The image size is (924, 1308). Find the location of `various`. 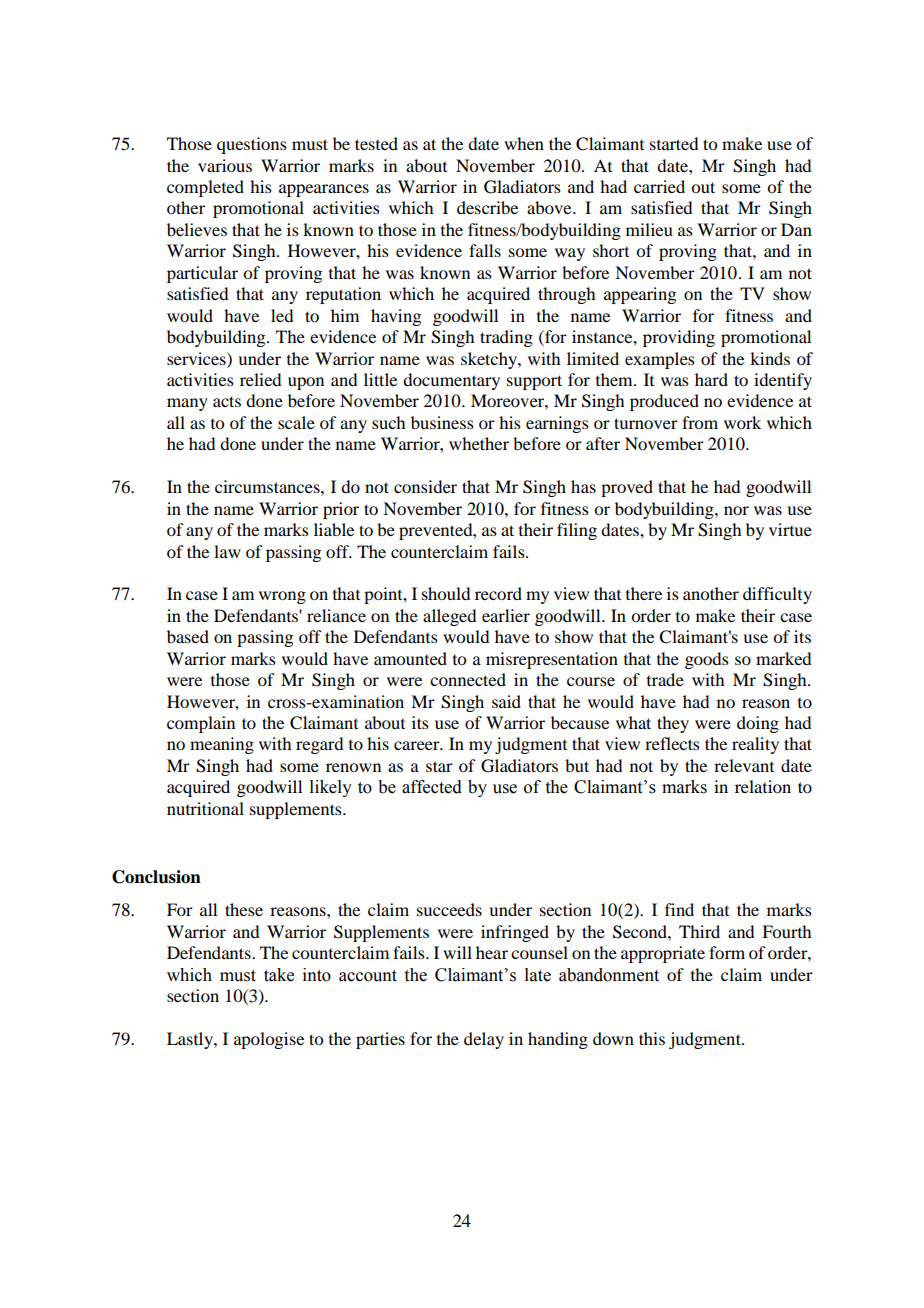

various is located at coordinates (225, 165).
